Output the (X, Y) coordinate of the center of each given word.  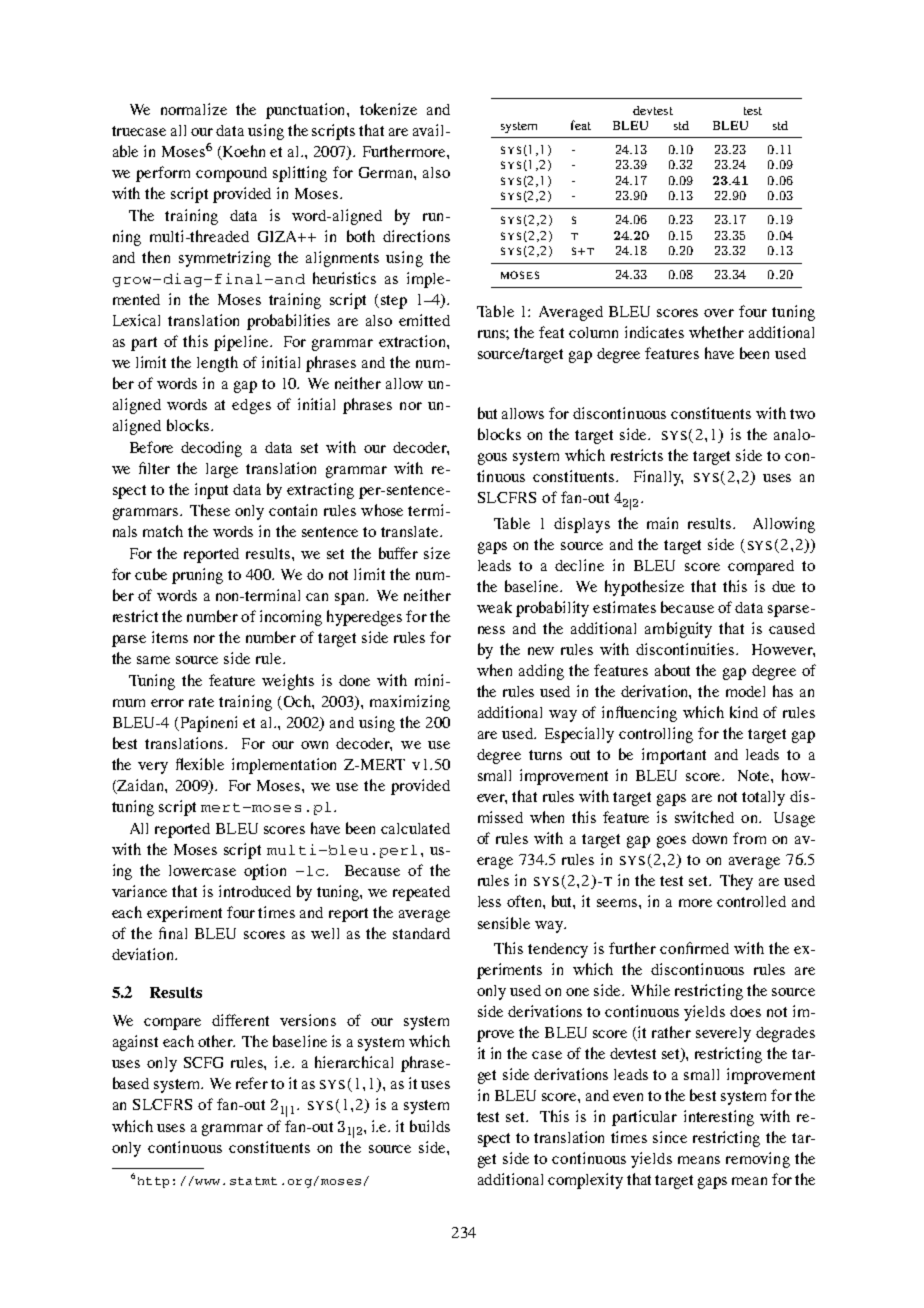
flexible (200, 764)
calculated (415, 828)
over (719, 313)
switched (704, 817)
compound (231, 174)
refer (252, 1083)
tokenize (388, 109)
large (222, 470)
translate (411, 531)
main (662, 523)
